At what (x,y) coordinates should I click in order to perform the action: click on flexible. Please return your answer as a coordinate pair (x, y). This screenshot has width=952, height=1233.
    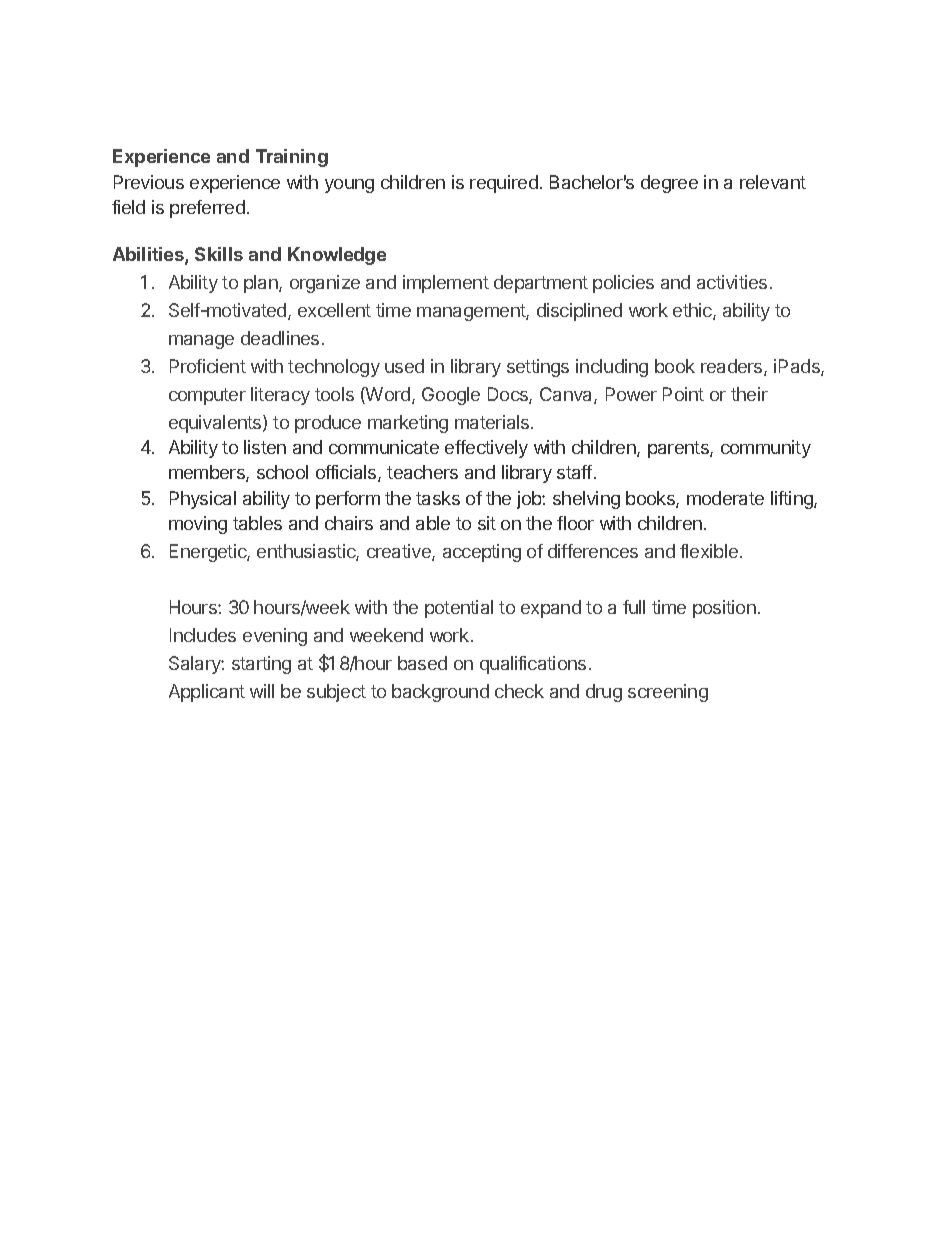
    Looking at the image, I should click on (709, 551).
